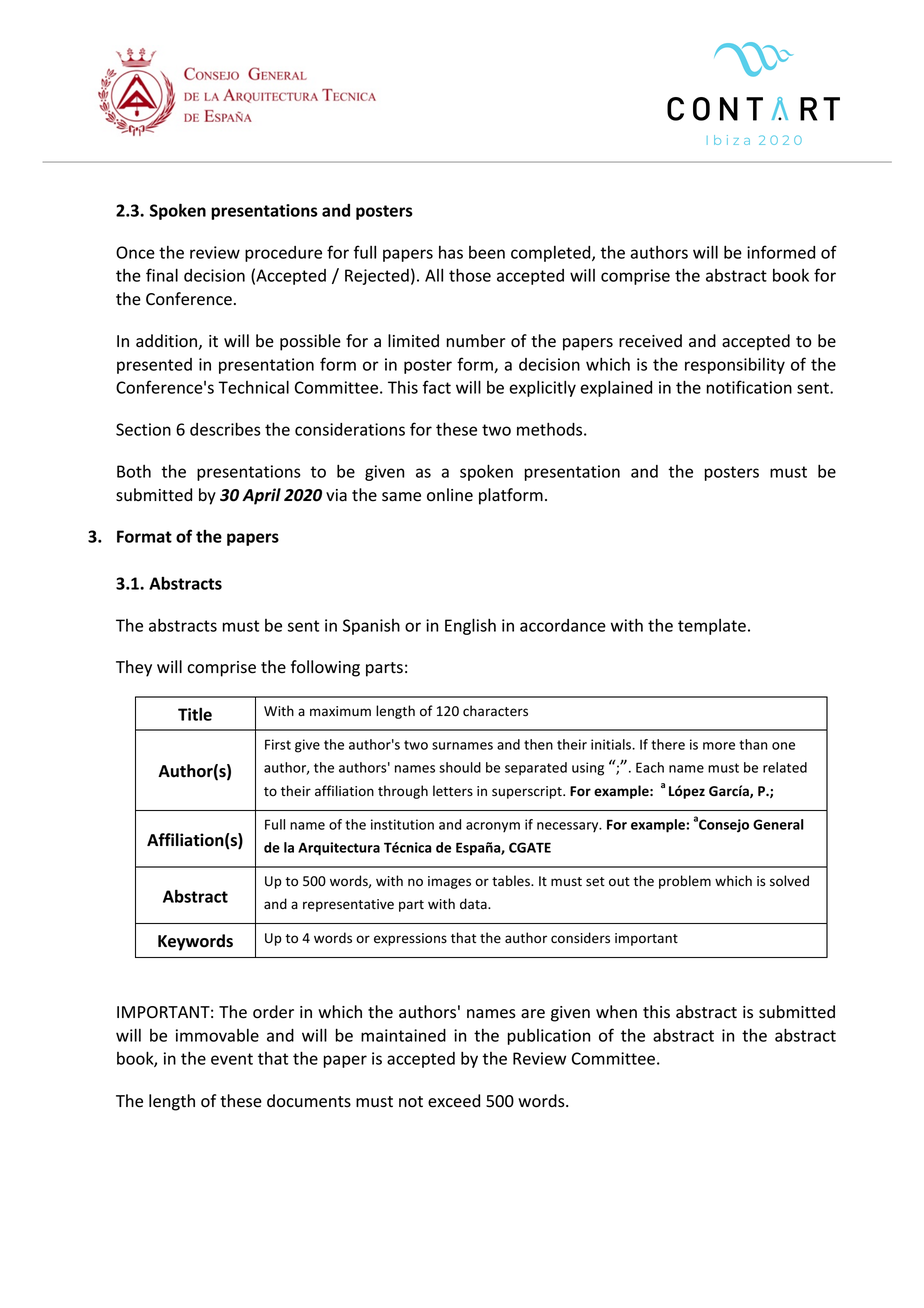 The image size is (924, 1308). I want to click on exceed, so click(454, 1101).
